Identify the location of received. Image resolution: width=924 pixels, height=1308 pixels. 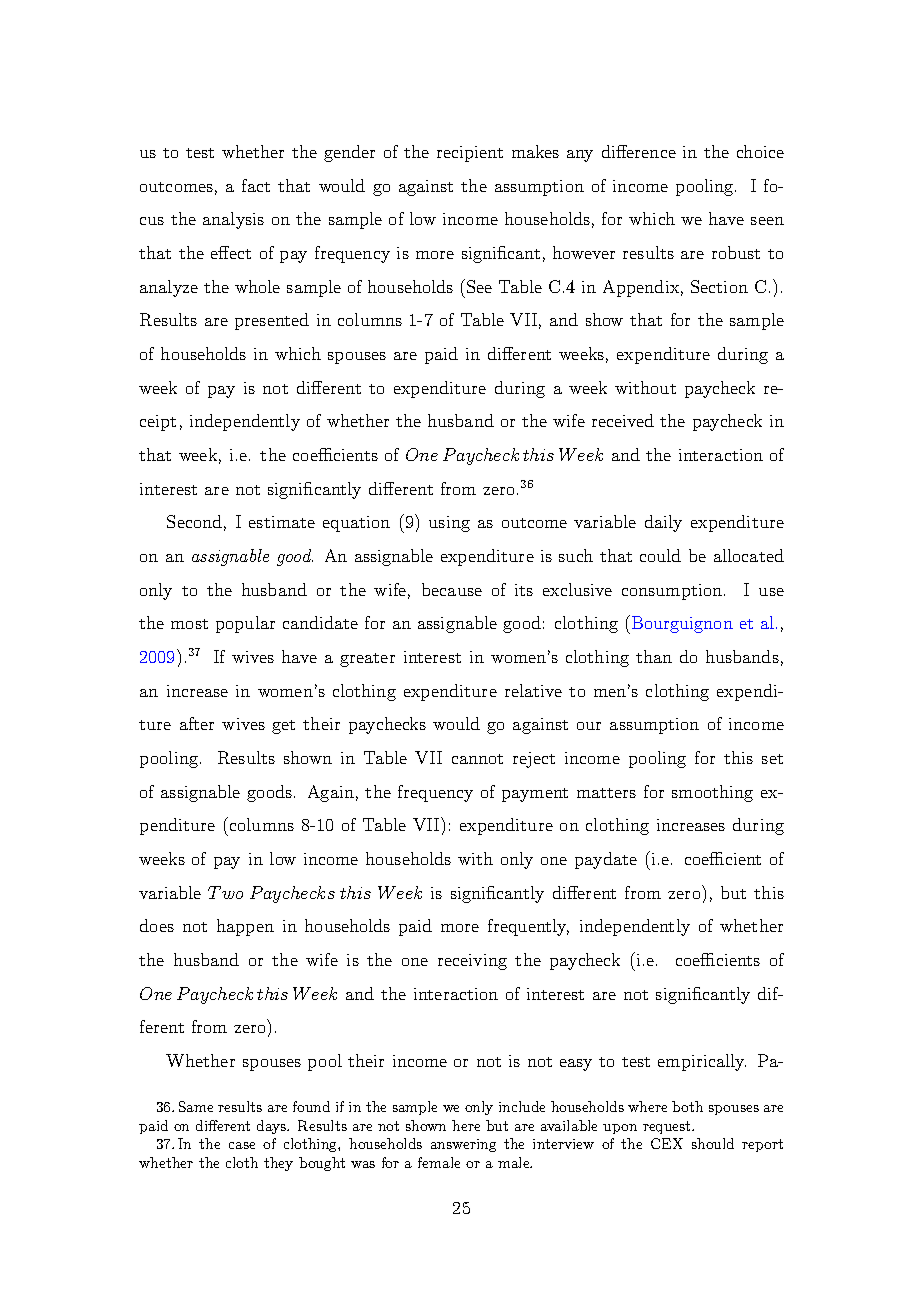
(623, 420).
